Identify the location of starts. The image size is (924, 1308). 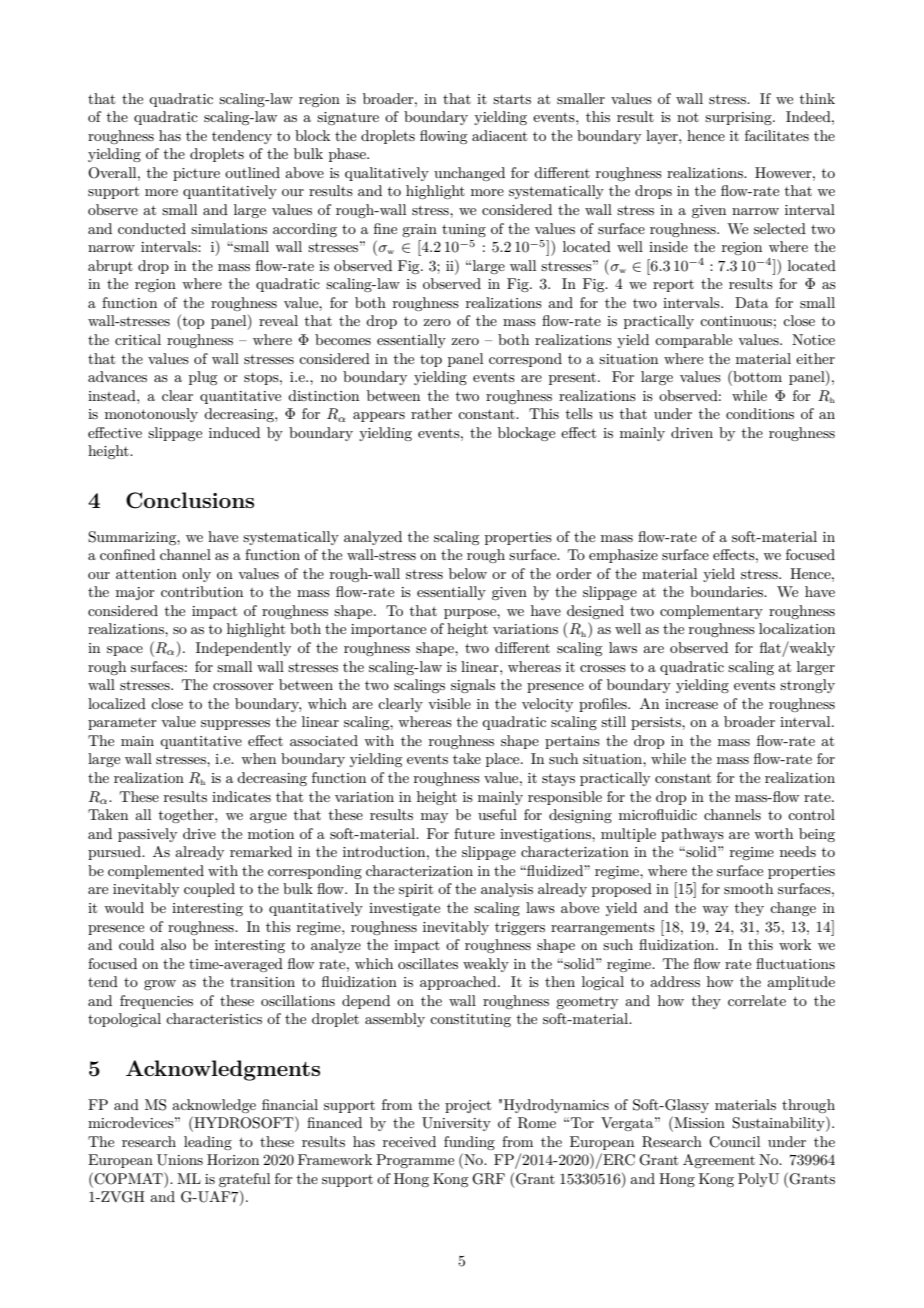
(512, 99).
